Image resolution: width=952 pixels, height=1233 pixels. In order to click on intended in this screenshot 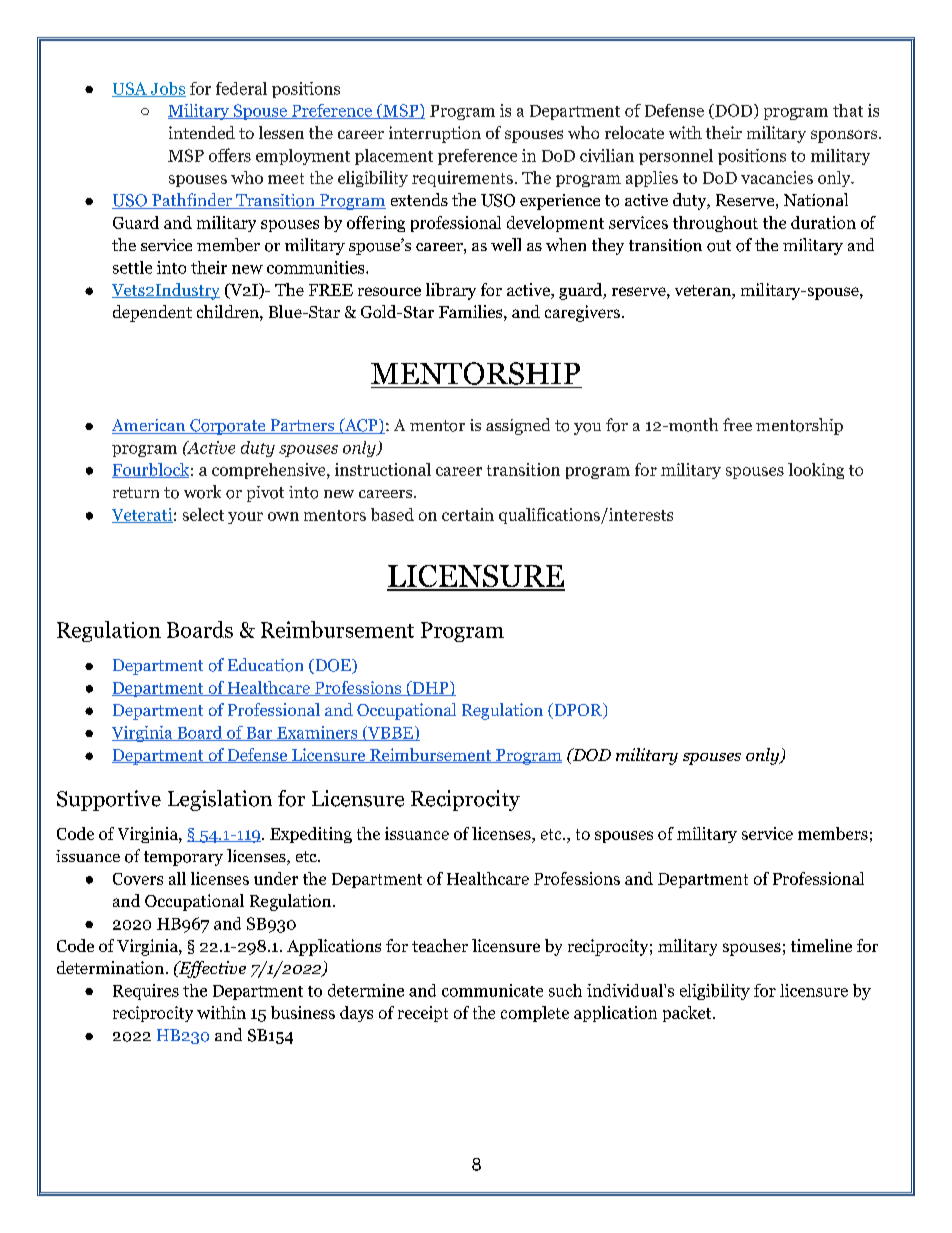, I will do `click(202, 132)`.
